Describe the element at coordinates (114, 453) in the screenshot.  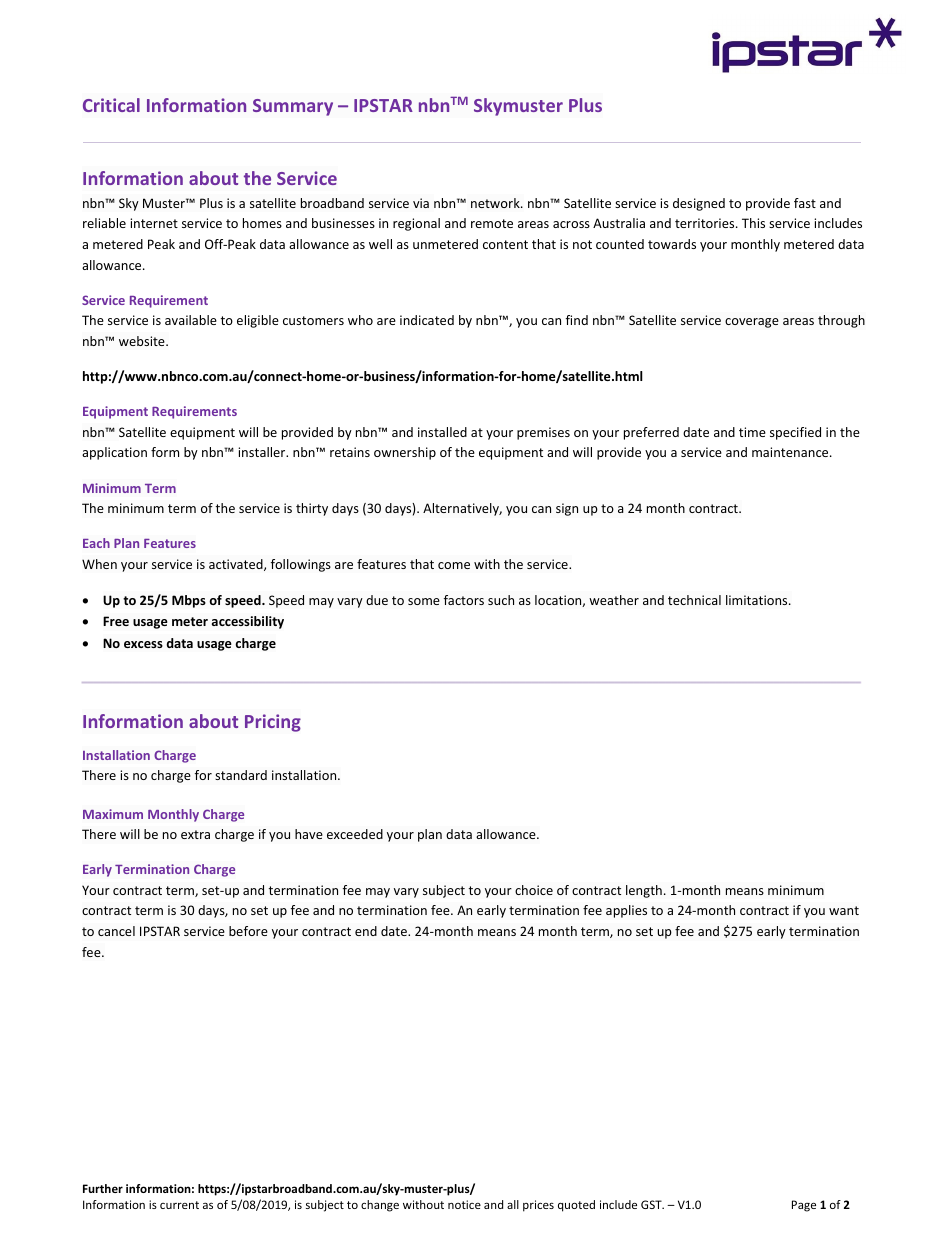
I see `application` at that location.
